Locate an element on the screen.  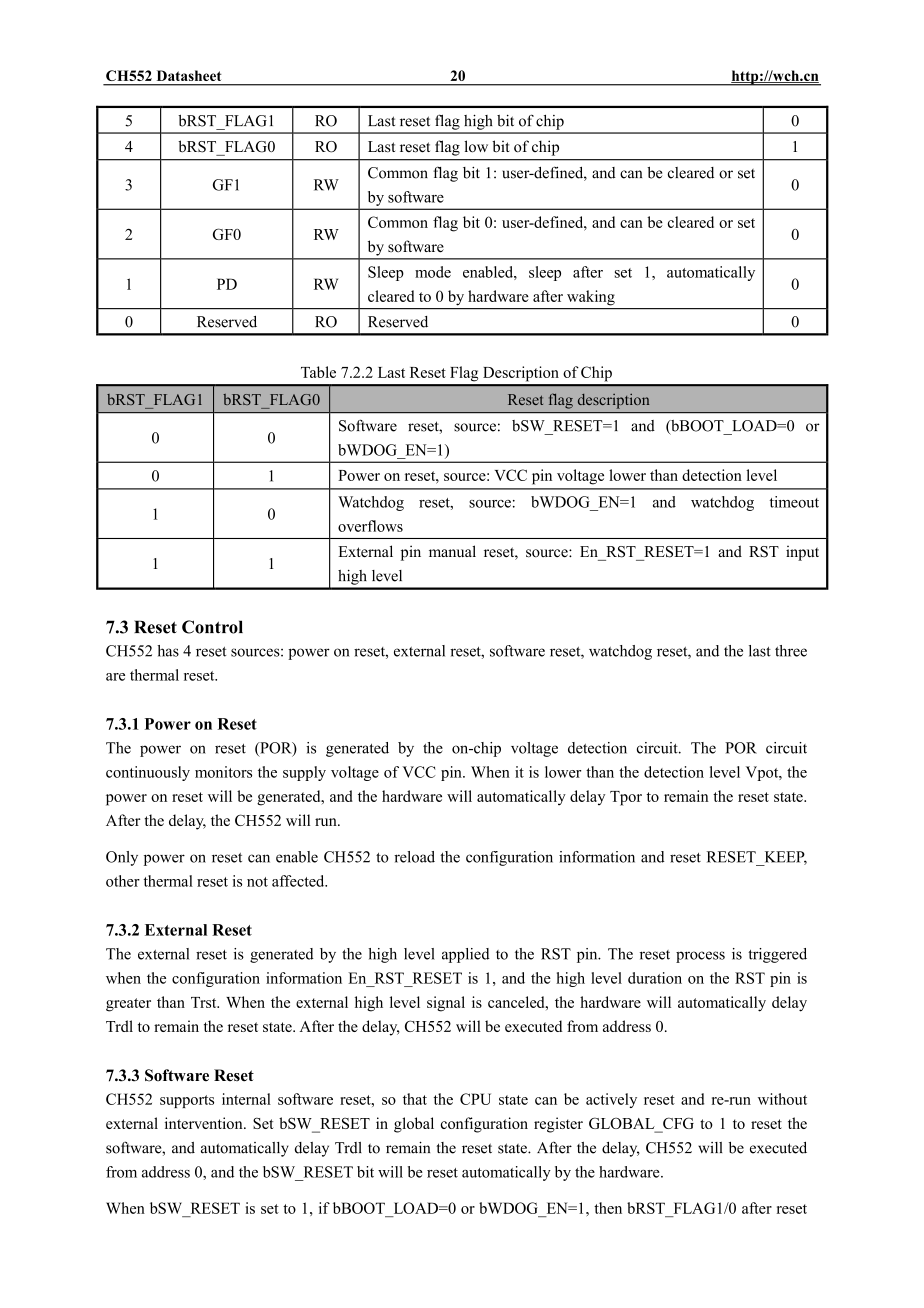
three is located at coordinates (791, 651).
